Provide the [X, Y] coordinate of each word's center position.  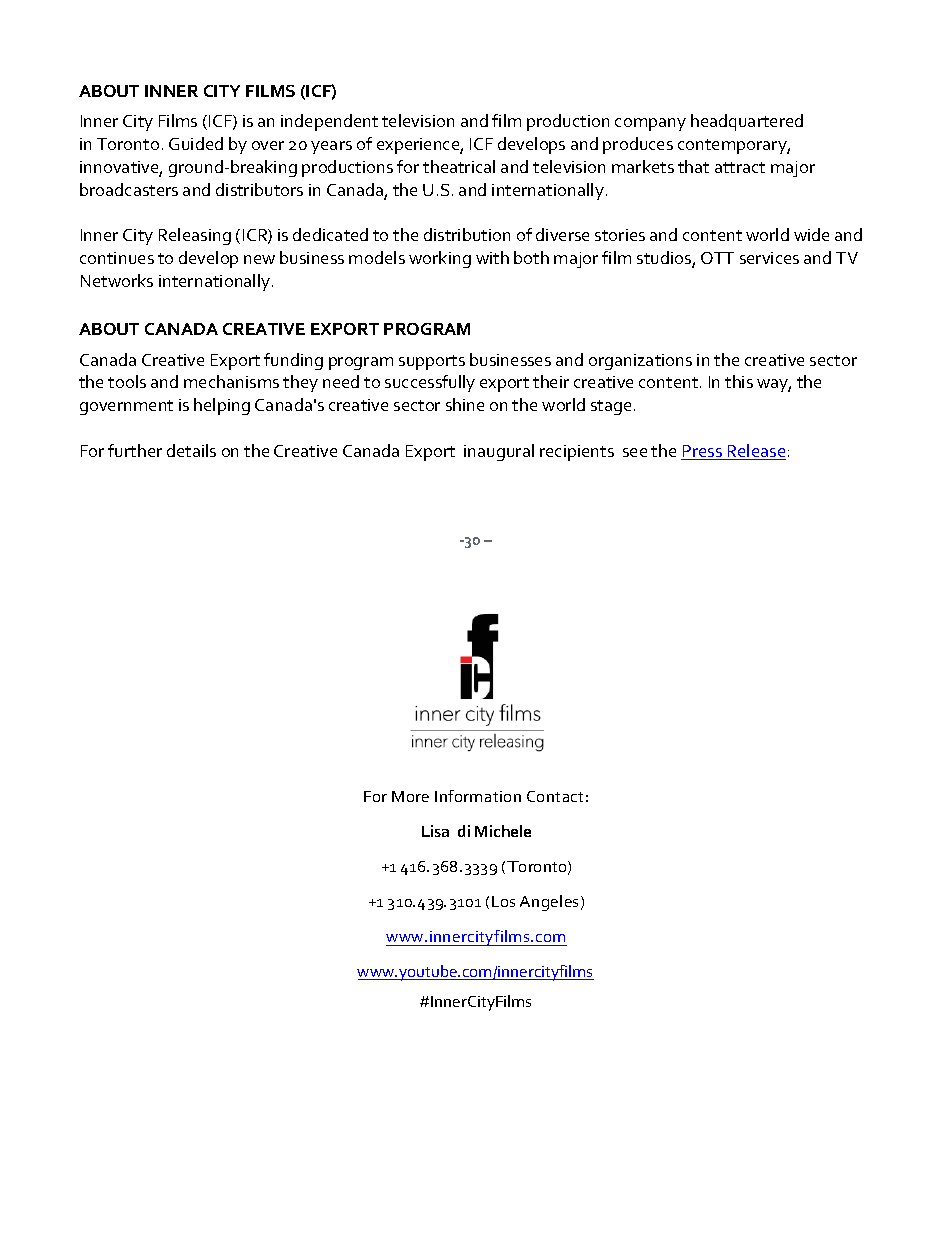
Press [702, 452]
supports [432, 362]
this [739, 381]
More [410, 796]
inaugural [499, 452]
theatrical [459, 166]
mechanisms [231, 381]
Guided [196, 143]
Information [478, 796]
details [191, 450]
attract [740, 167]
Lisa [435, 831]
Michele [503, 831]
